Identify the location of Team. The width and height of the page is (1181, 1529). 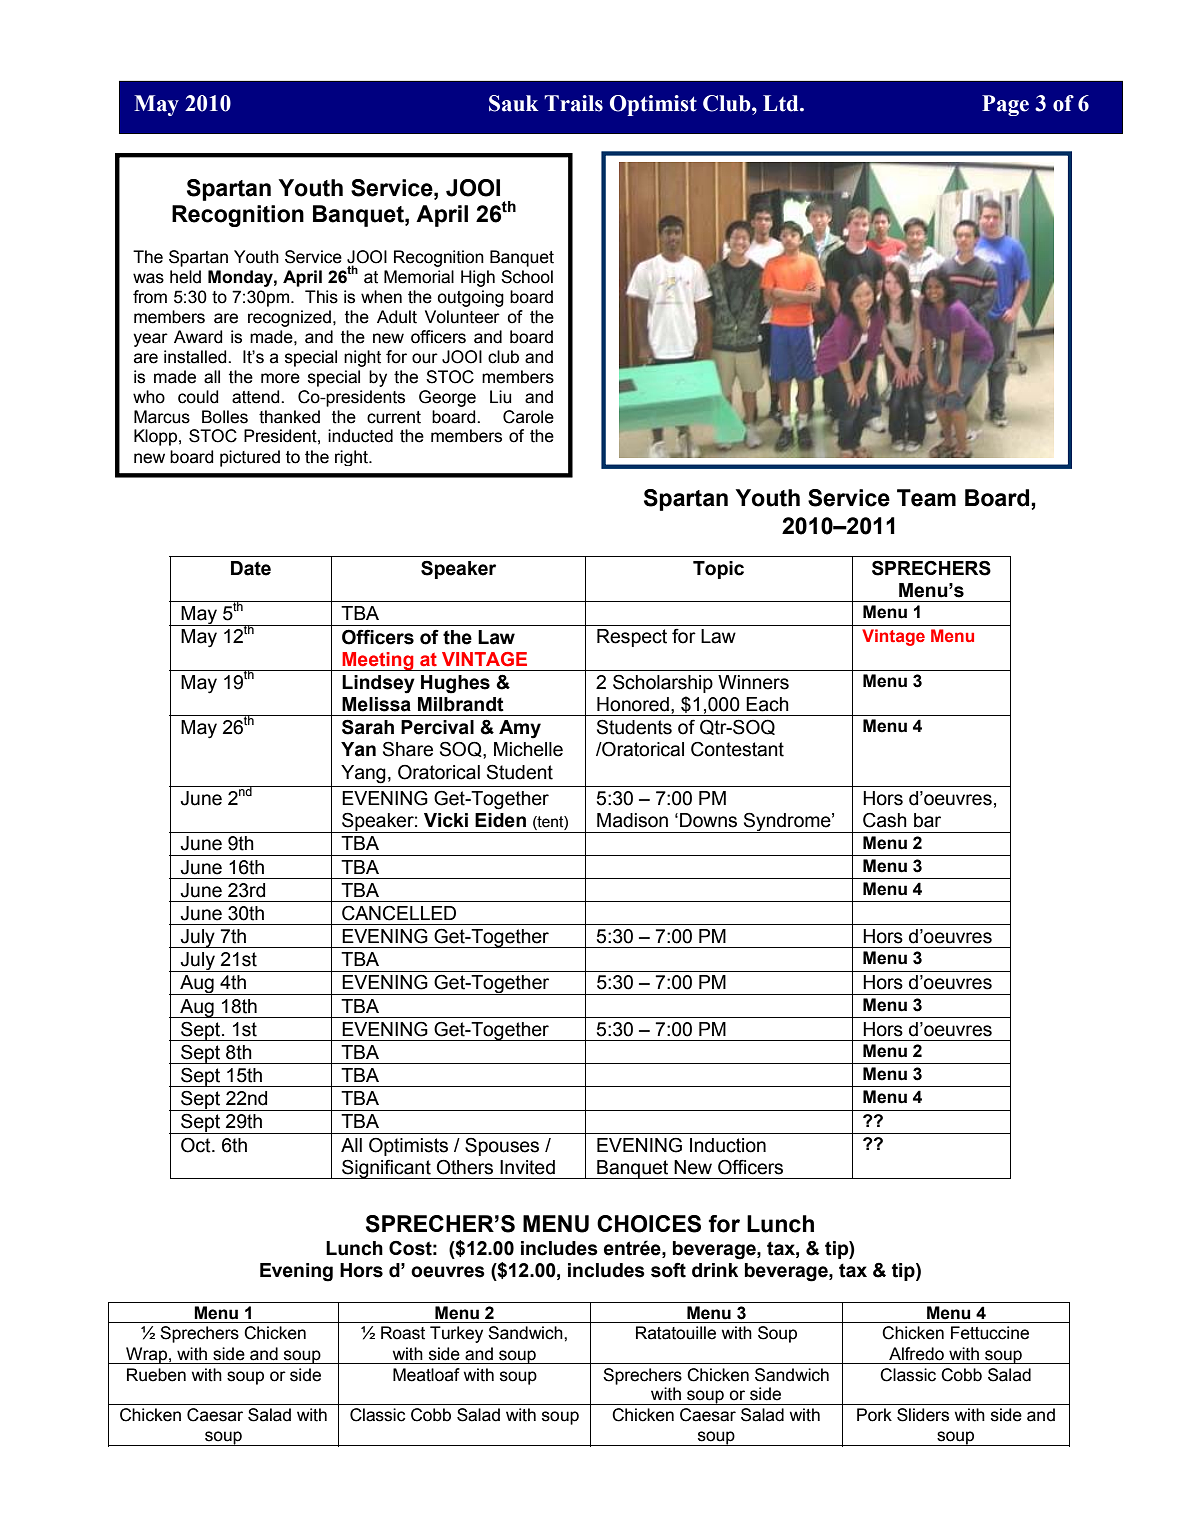
(926, 498).
